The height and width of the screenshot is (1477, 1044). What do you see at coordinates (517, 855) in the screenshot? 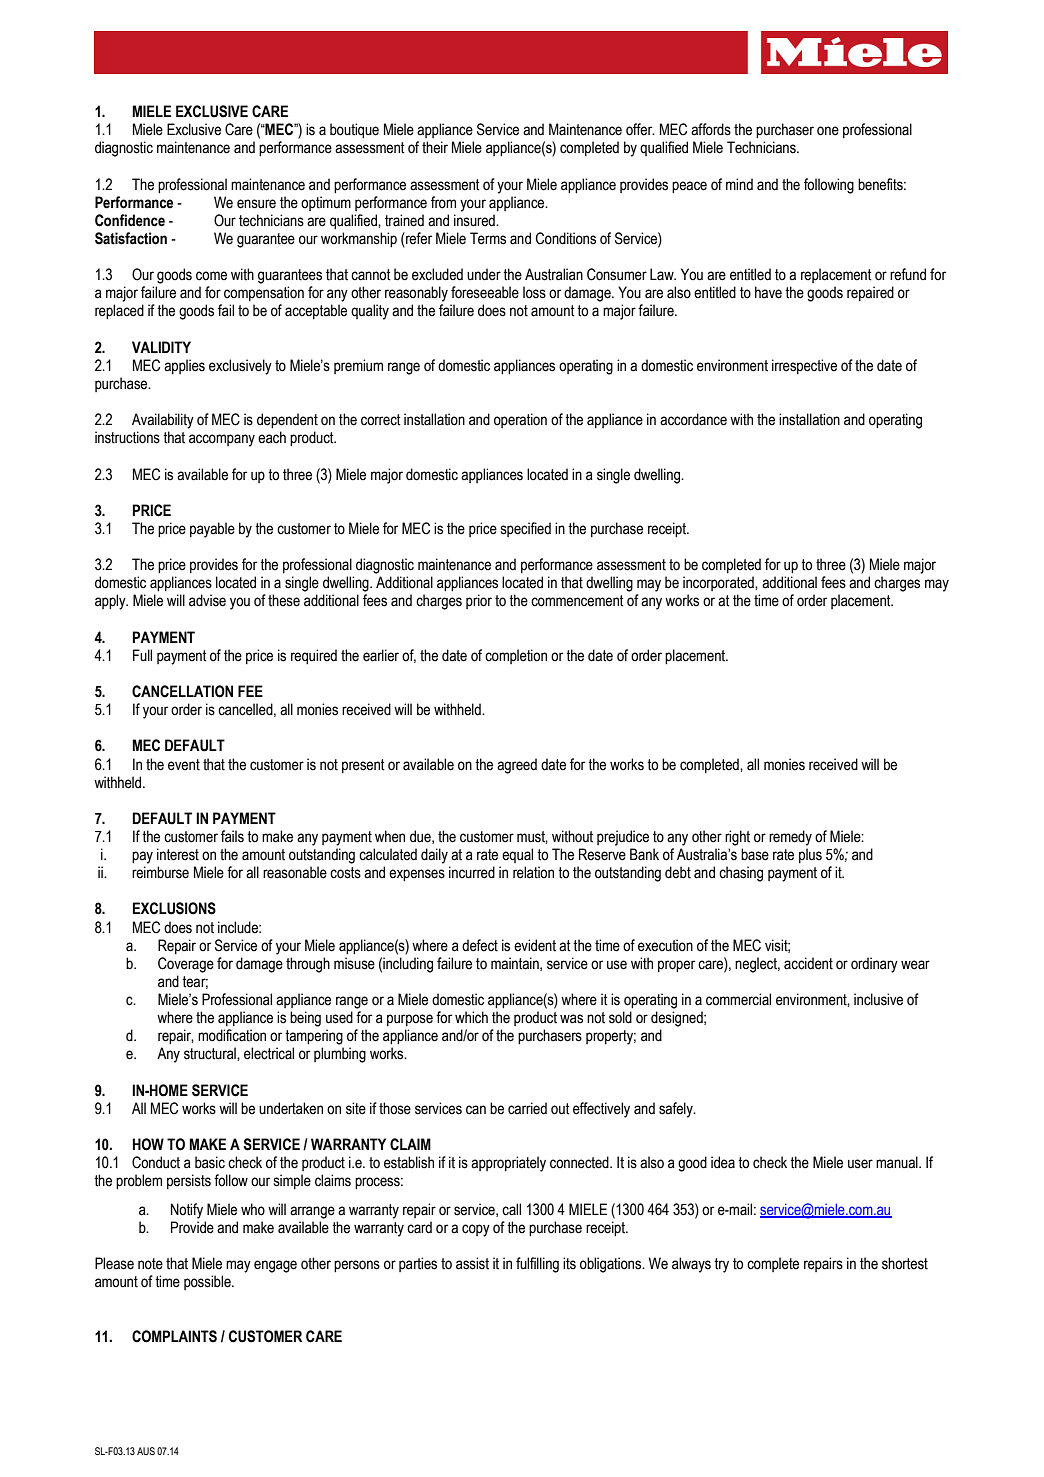
I see `equal` at bounding box center [517, 855].
